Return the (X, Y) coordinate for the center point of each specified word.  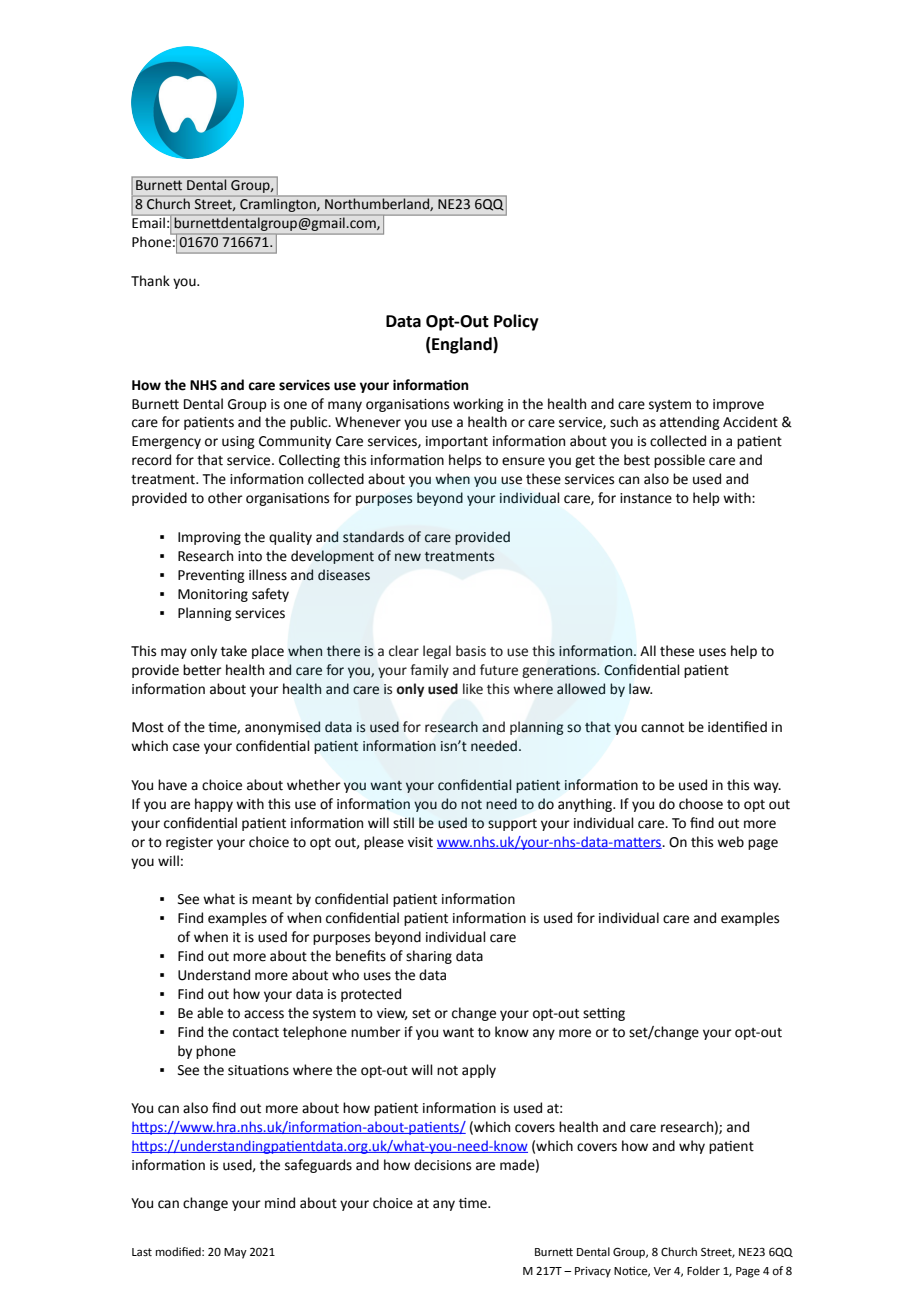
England (462, 345)
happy (214, 805)
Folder (703, 1271)
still (403, 823)
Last (142, 1252)
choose (701, 804)
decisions (442, 1165)
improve (738, 405)
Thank (150, 280)
